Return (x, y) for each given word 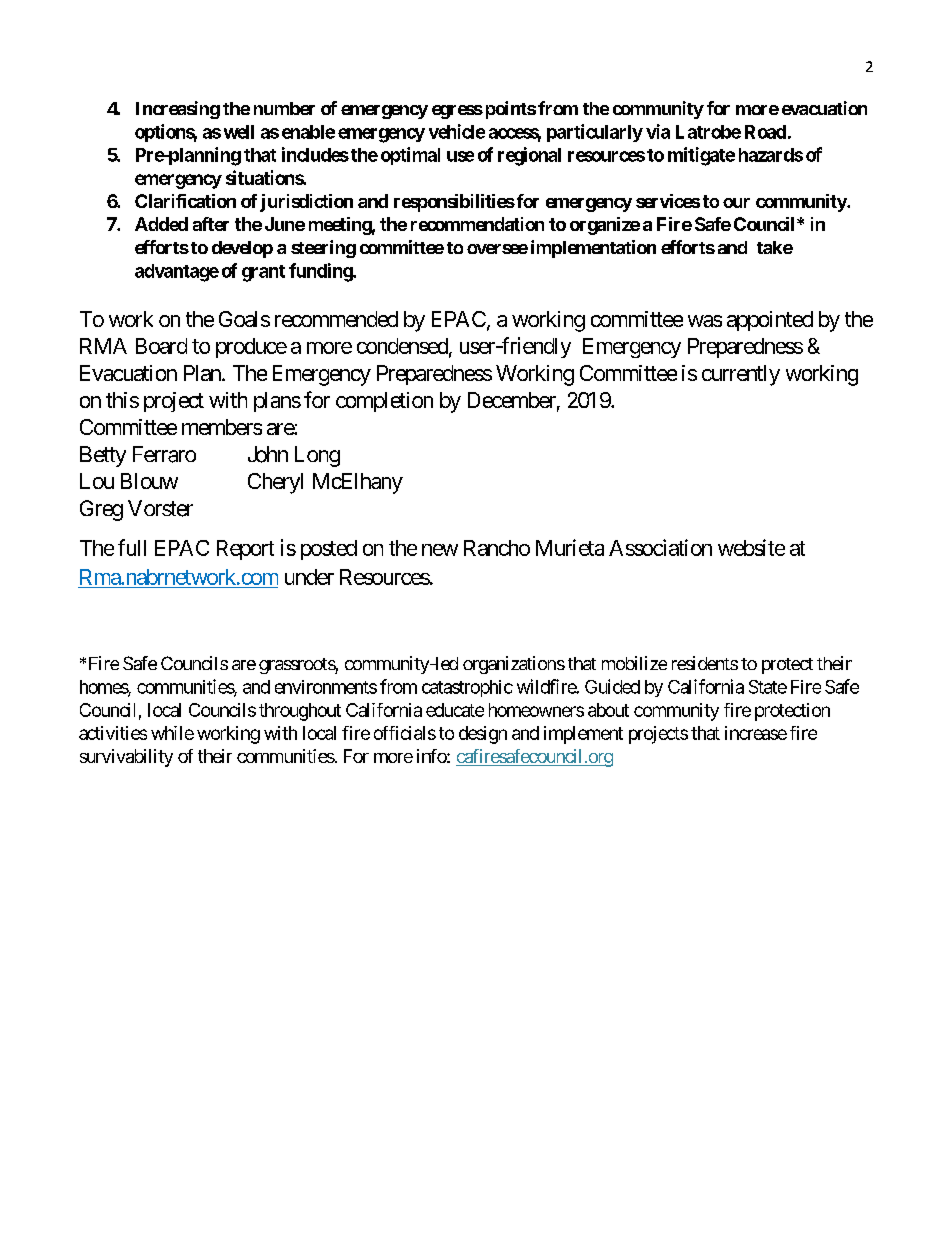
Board (161, 346)
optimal (410, 156)
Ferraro (164, 454)
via (658, 131)
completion (384, 402)
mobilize (634, 663)
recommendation (477, 224)
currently (741, 375)
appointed (770, 321)
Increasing (178, 110)
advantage (177, 273)
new (440, 550)
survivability (126, 758)
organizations (514, 665)
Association (660, 547)
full (132, 547)
